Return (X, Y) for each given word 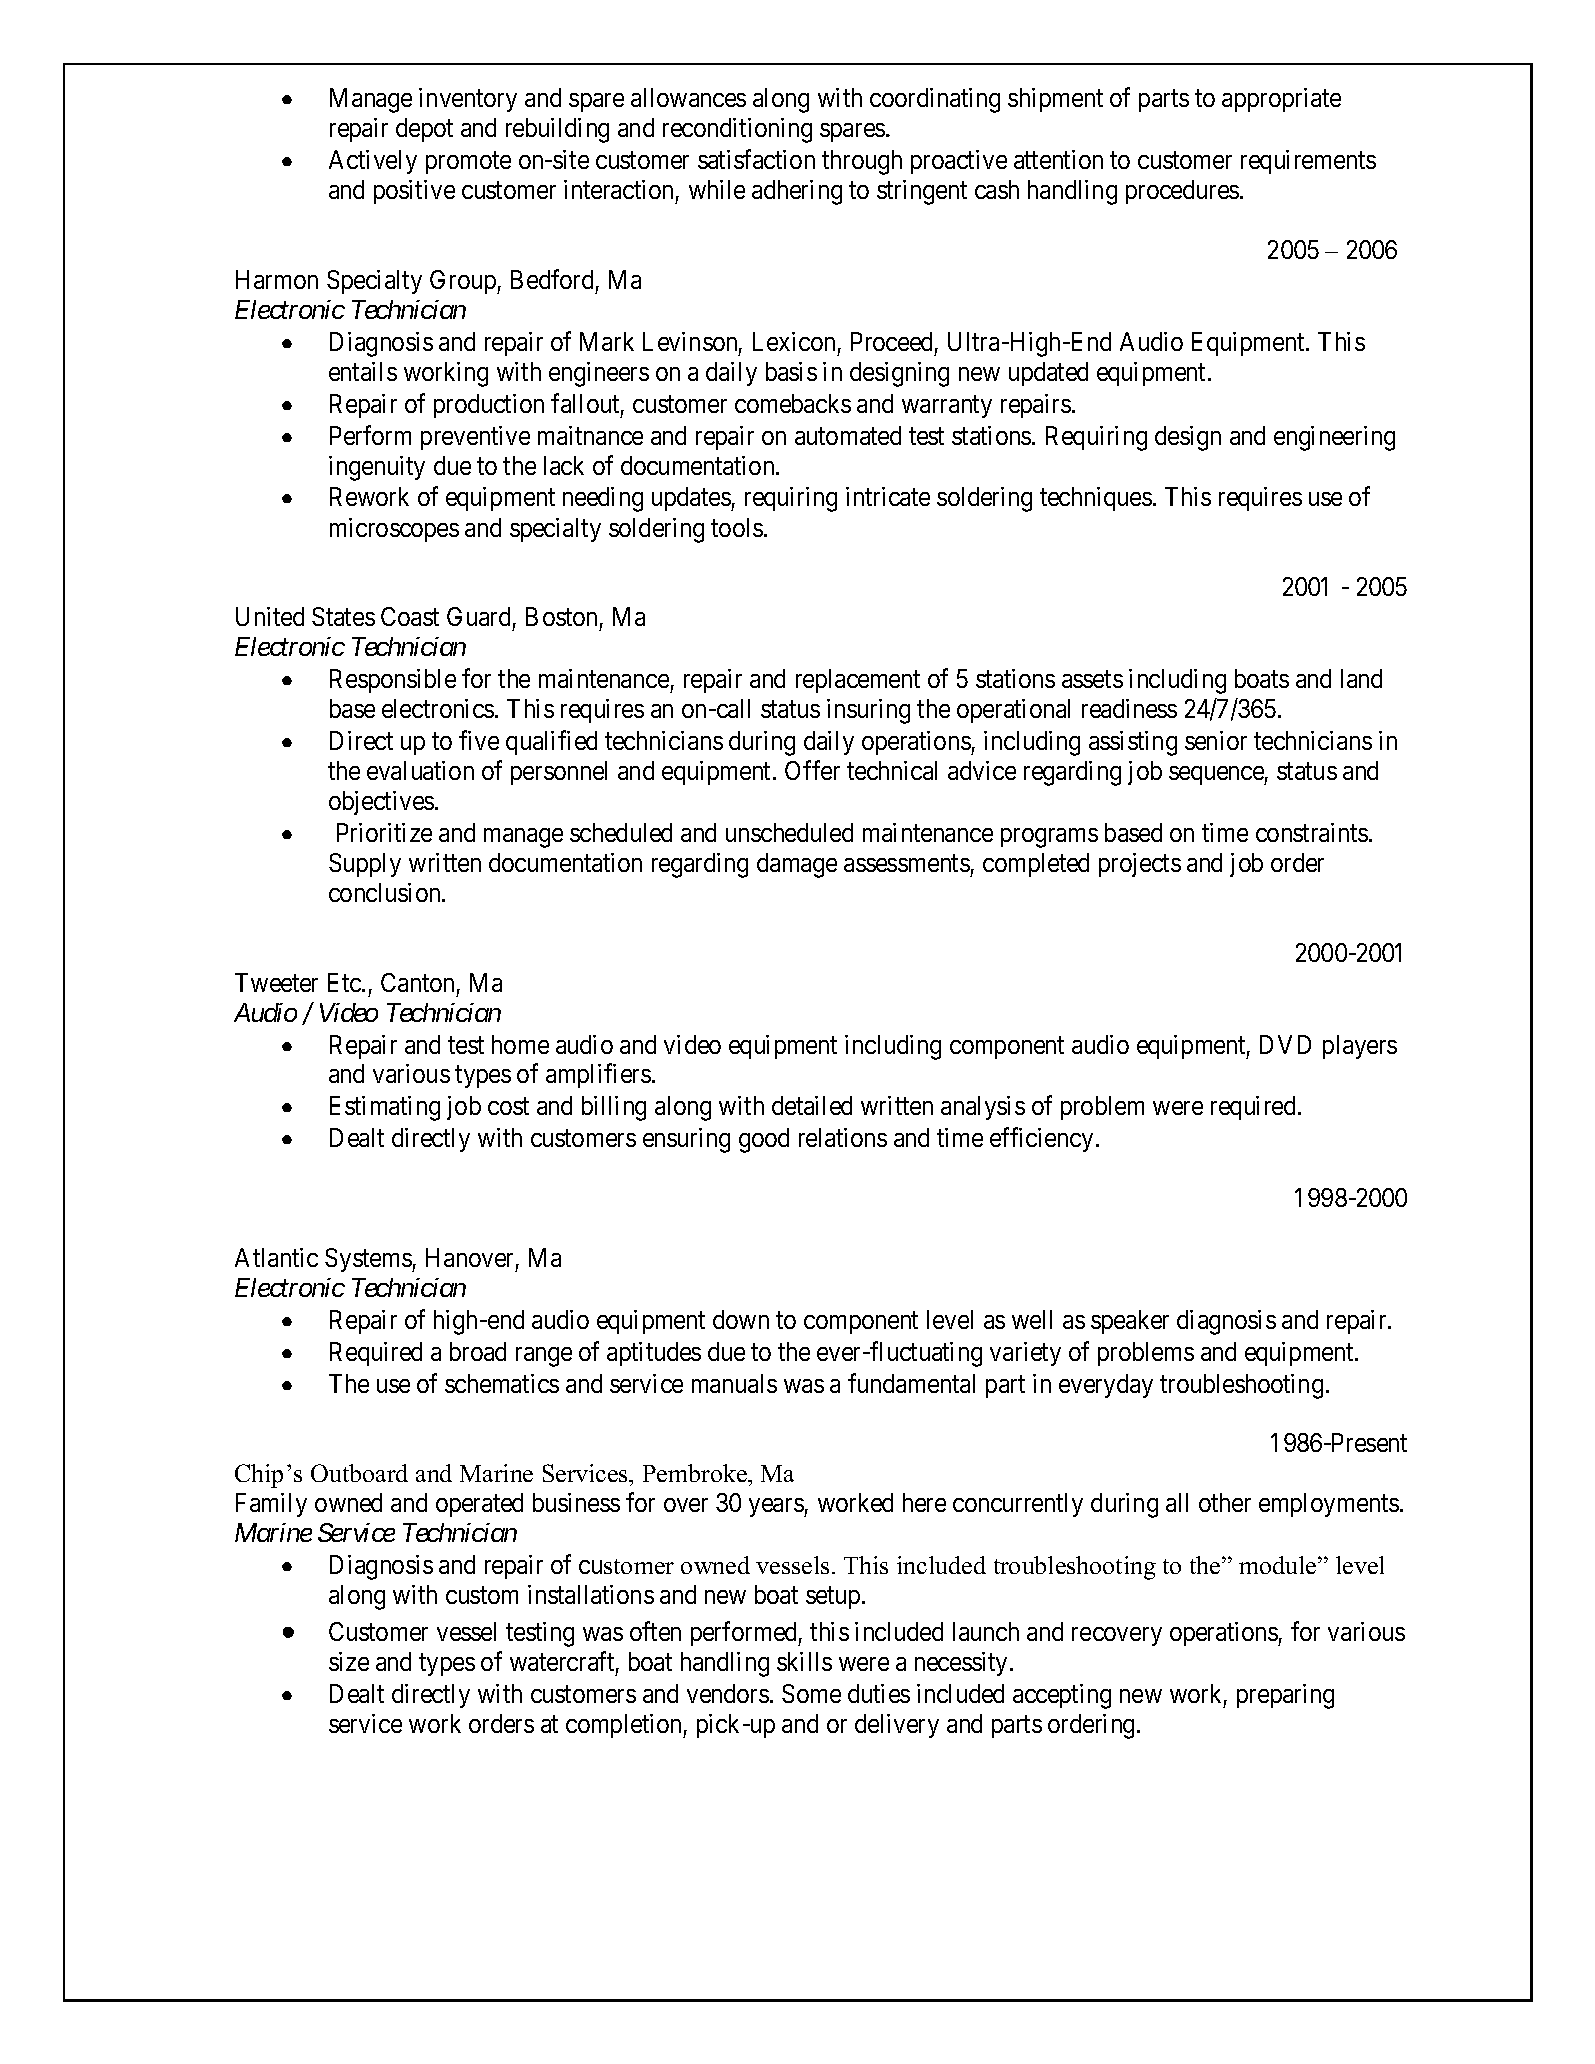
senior (1216, 740)
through (862, 162)
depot (424, 130)
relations (843, 1137)
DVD (1285, 1044)
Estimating (385, 1108)
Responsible (393, 681)
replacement (858, 681)
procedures (1182, 192)
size (349, 1661)
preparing (1285, 1696)
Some (811, 1693)
